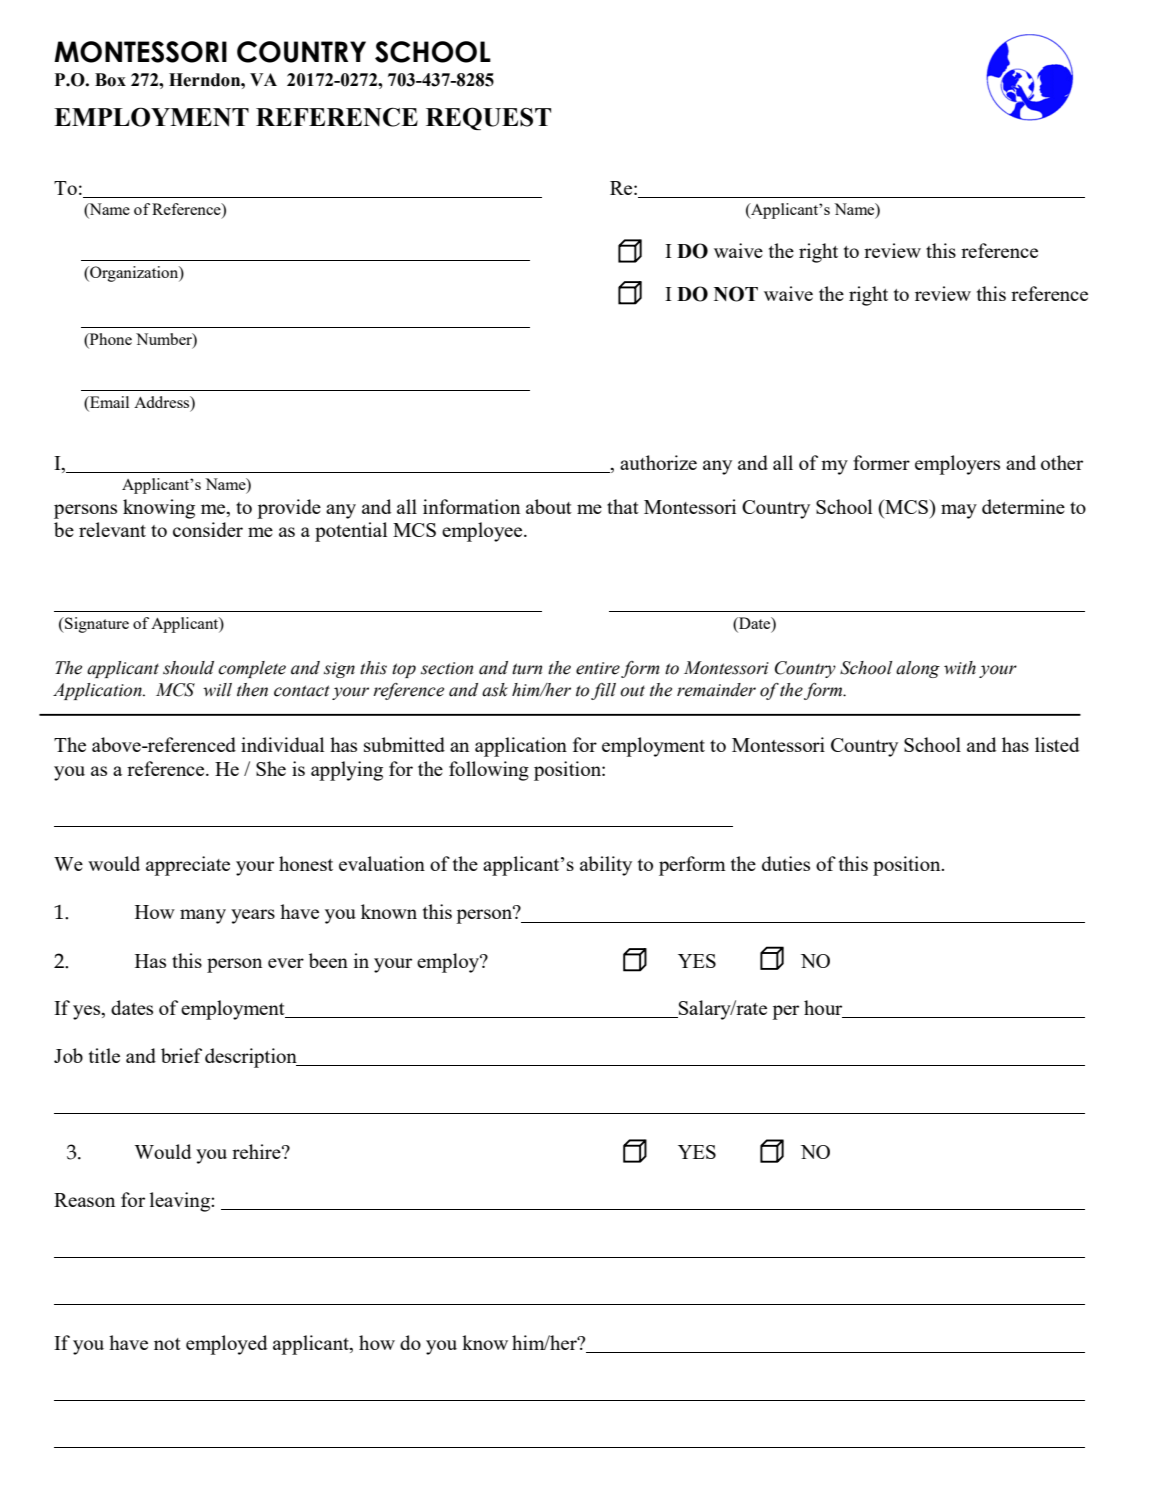 This screenshot has height=1493, width=1154. Describe the element at coordinates (488, 118) in the screenshot. I see `REQUEST` at that location.
